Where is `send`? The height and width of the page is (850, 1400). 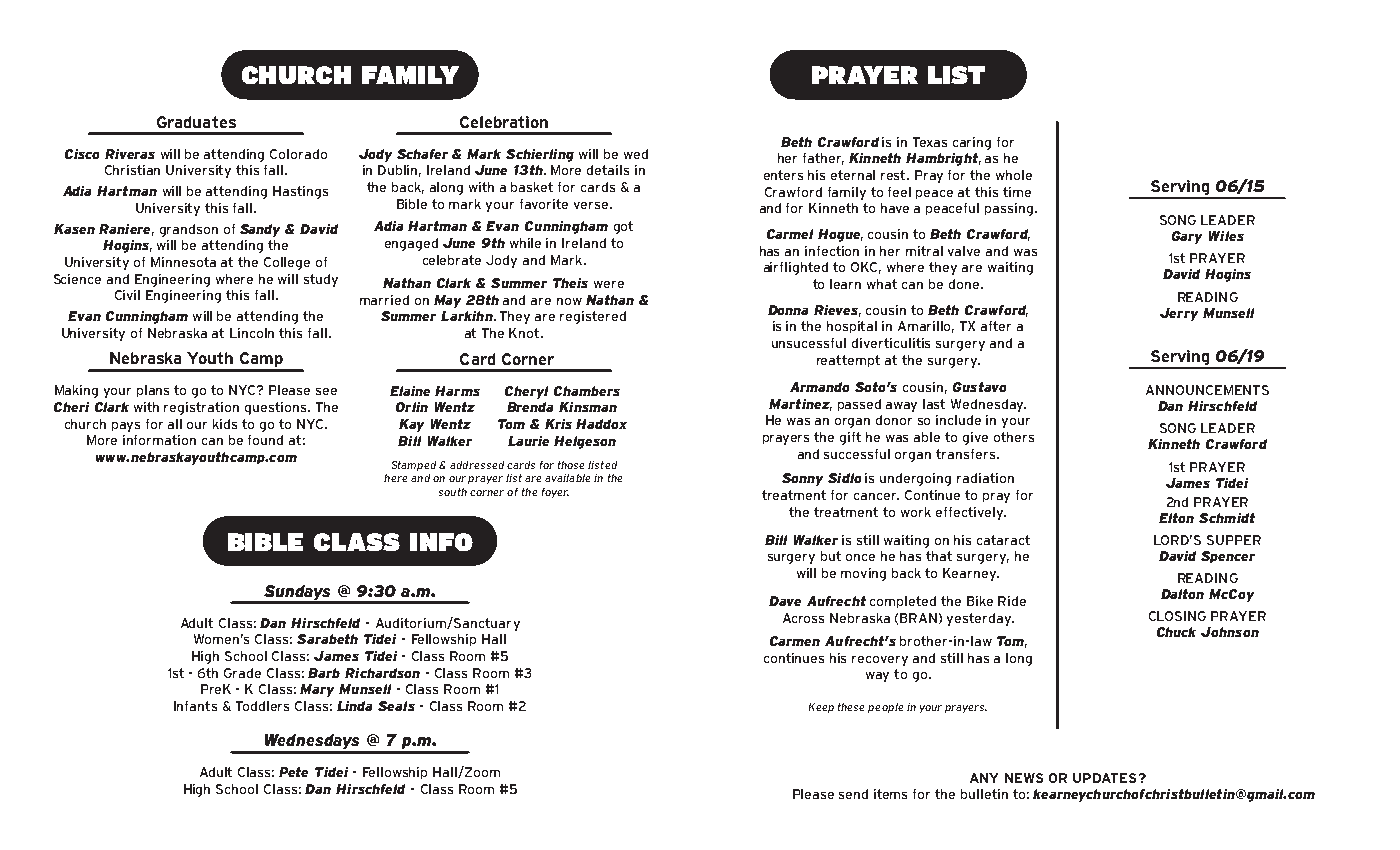 send is located at coordinates (853, 794).
